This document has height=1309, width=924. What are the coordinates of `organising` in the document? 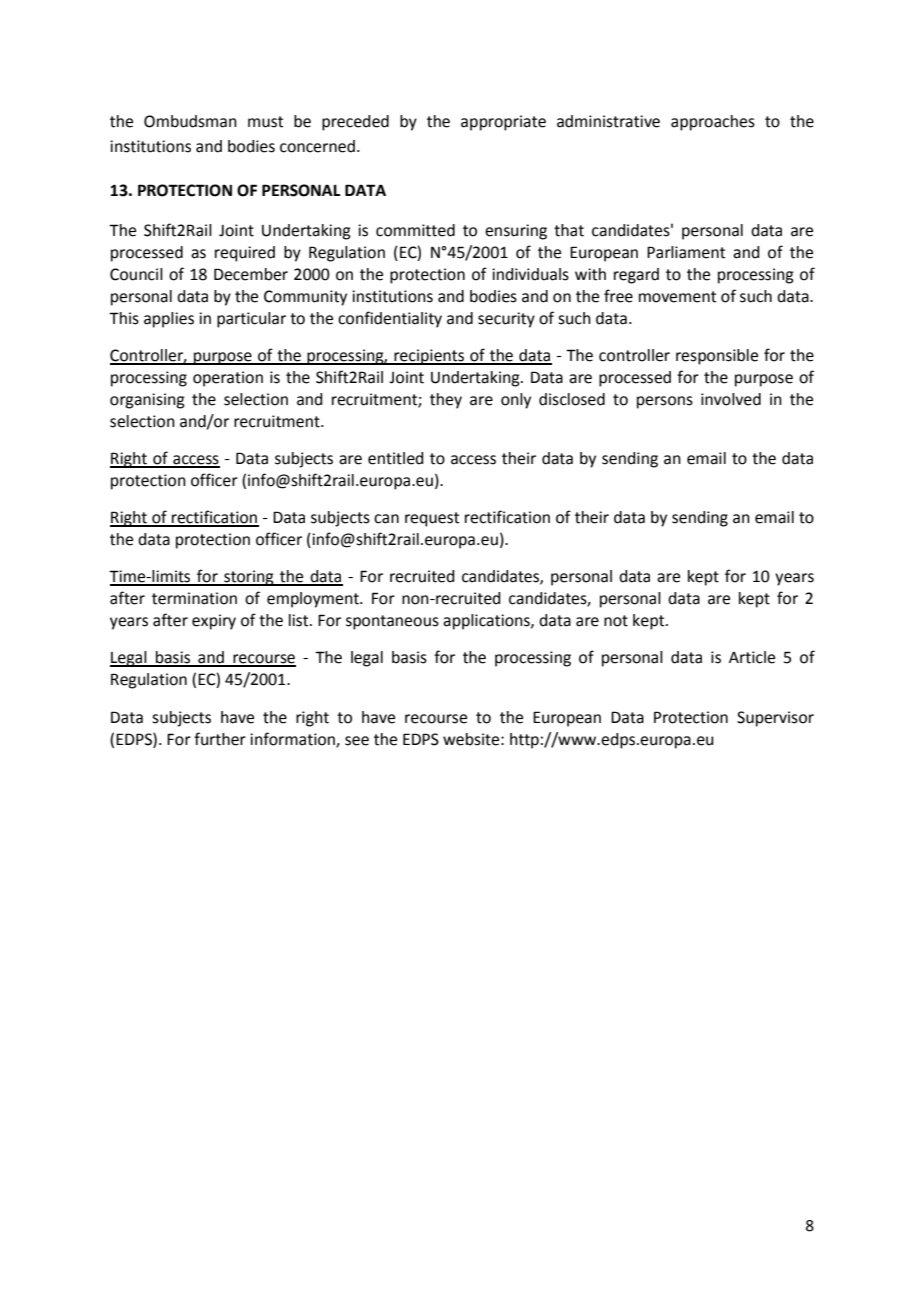 It's located at (147, 401).
